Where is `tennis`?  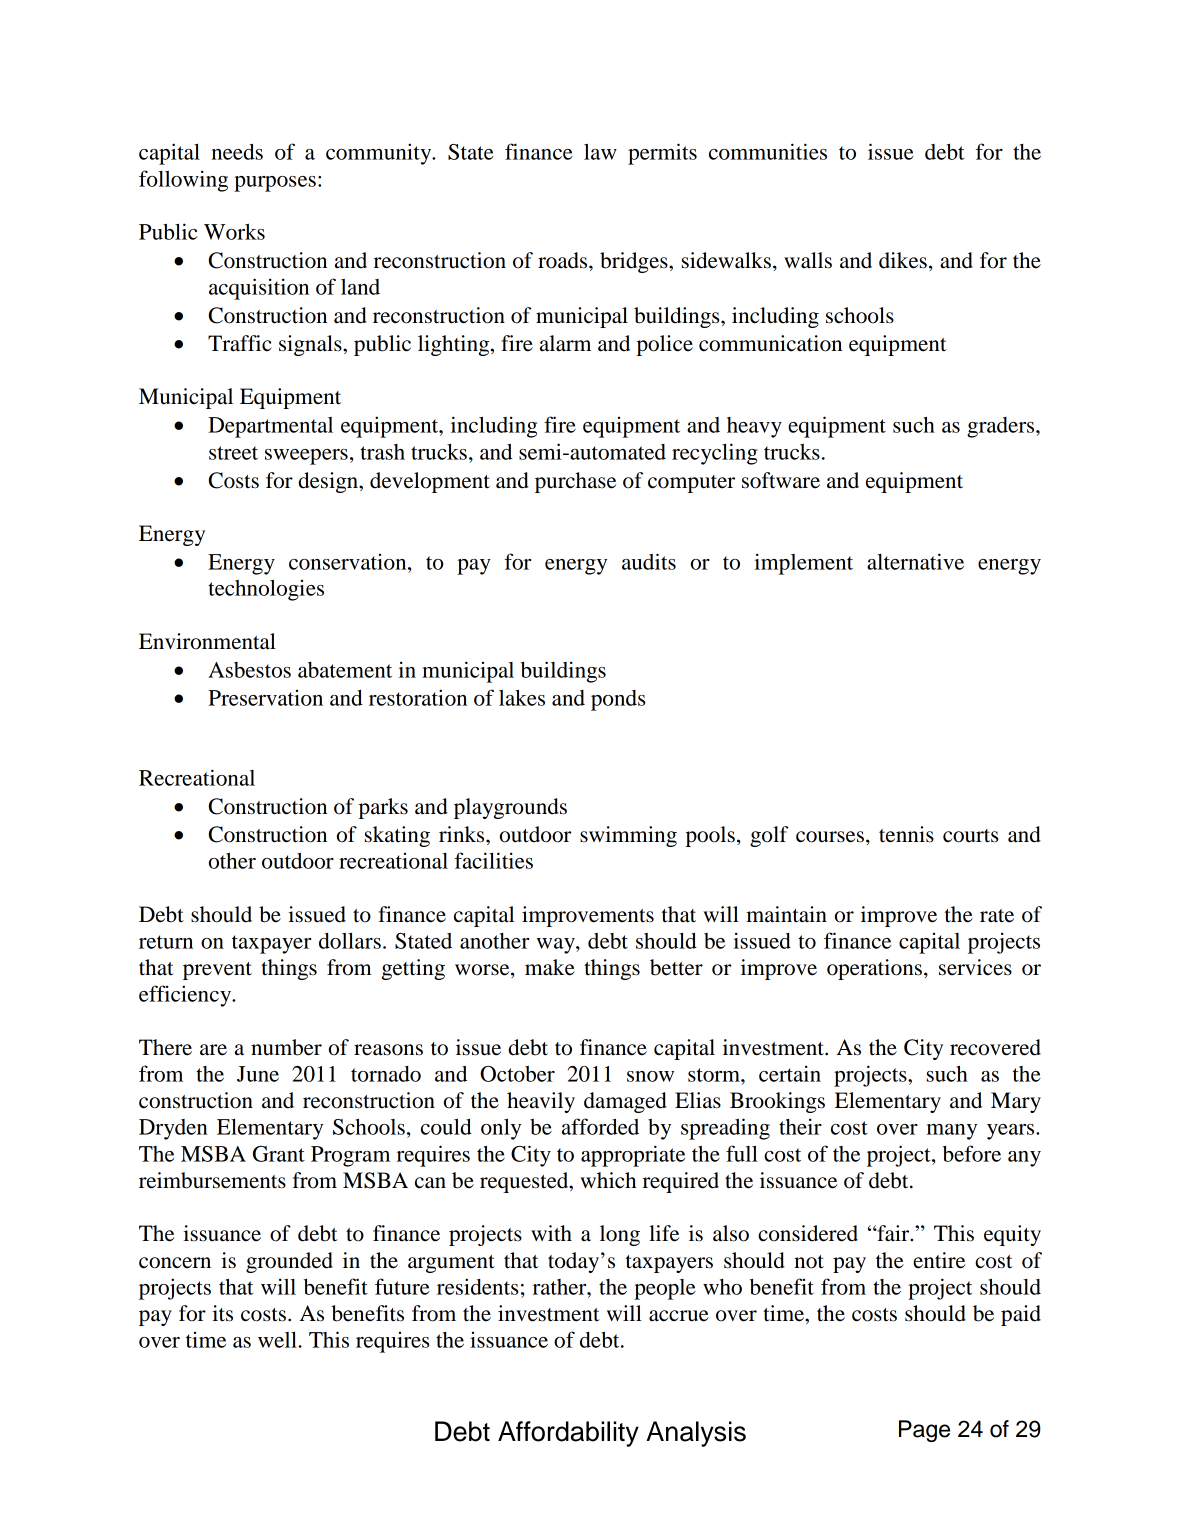 tennis is located at coordinates (906, 834).
